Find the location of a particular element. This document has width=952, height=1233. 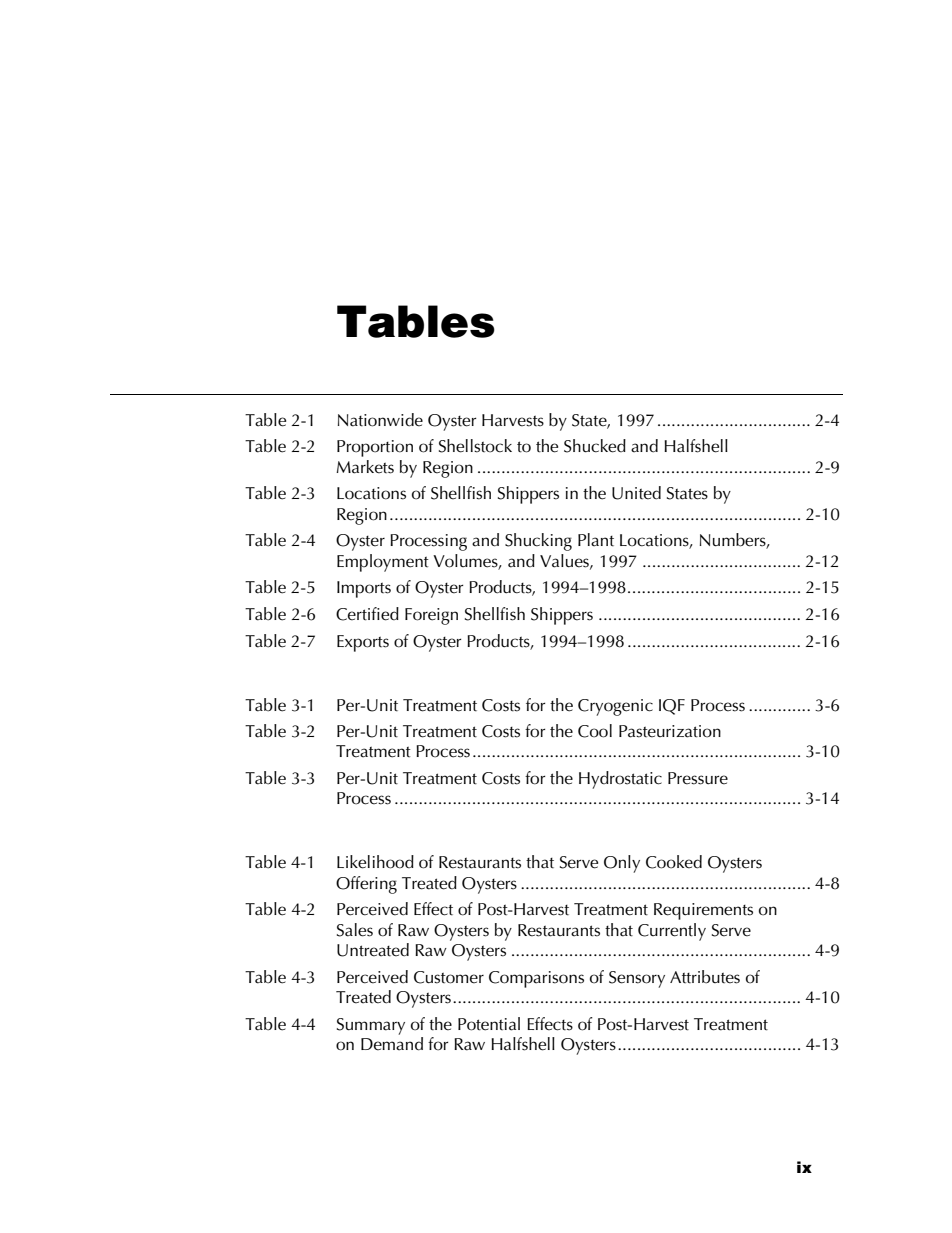

Potential is located at coordinates (489, 1024).
